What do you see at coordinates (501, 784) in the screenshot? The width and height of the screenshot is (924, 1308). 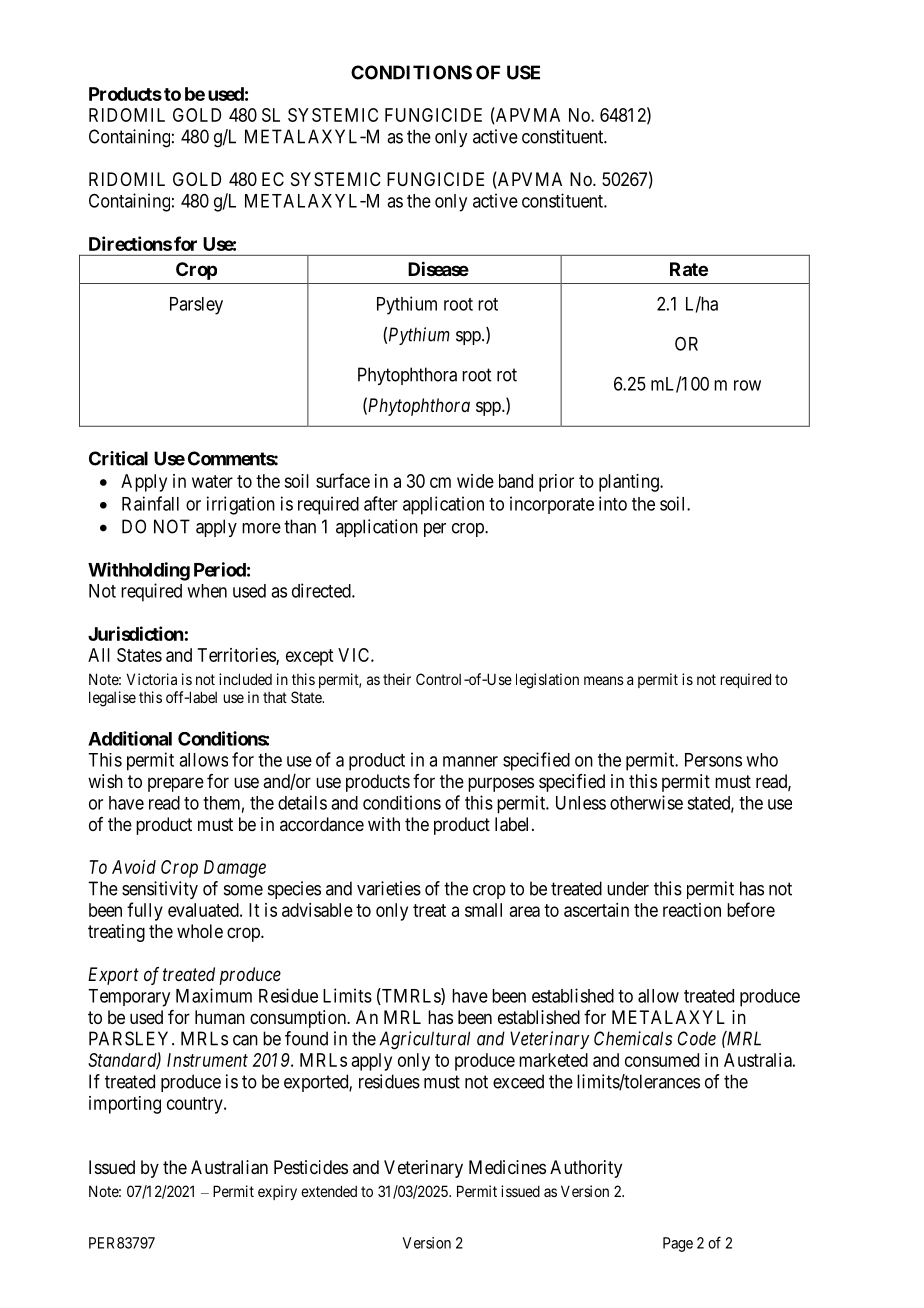 I see `purposes` at bounding box center [501, 784].
